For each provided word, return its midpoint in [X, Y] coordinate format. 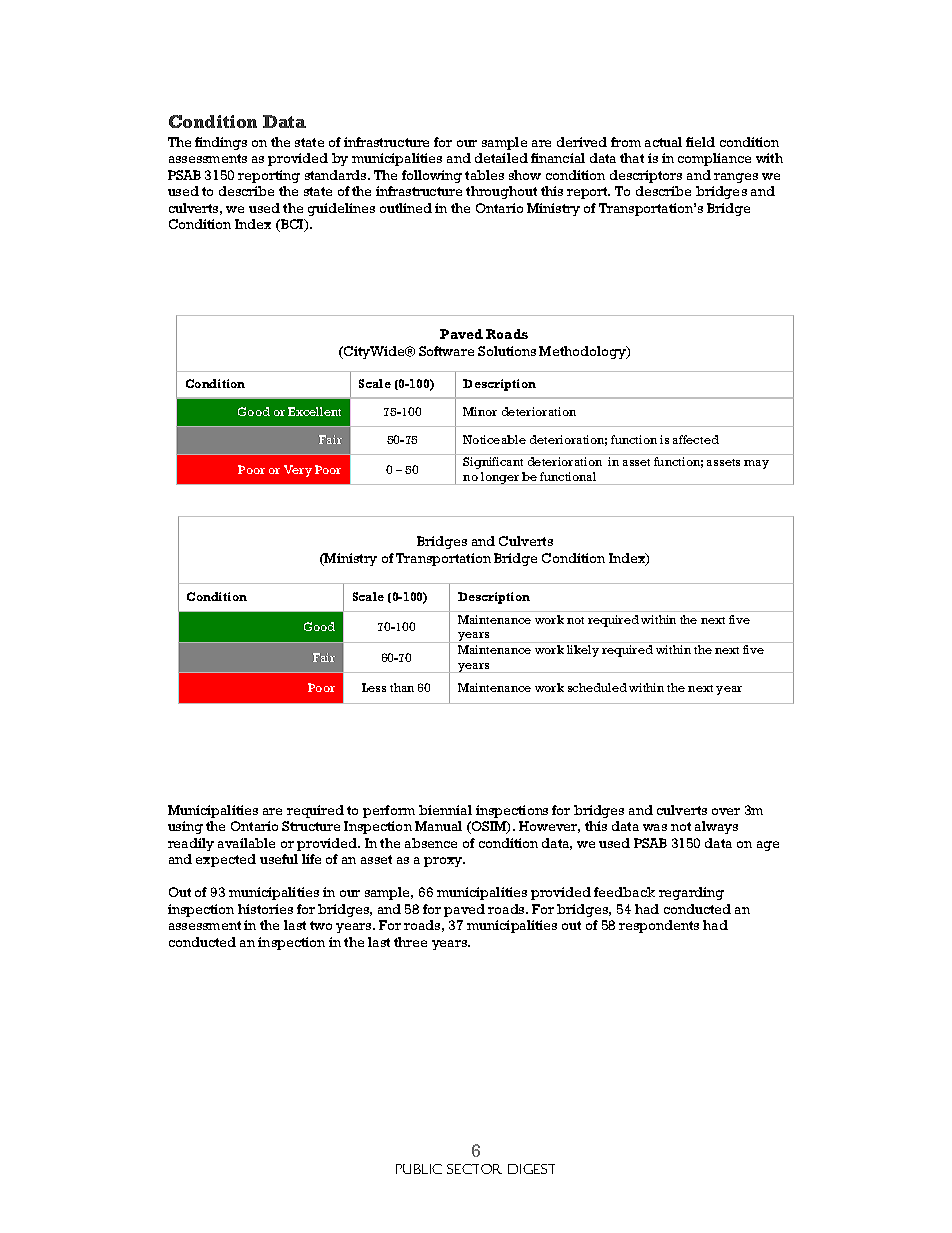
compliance [714, 159]
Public [419, 1169]
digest [531, 1169]
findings [221, 143]
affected [696, 439]
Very [298, 471]
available [246, 843]
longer [500, 478]
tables [484, 175]
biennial [445, 810]
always [716, 827]
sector [474, 1169]
